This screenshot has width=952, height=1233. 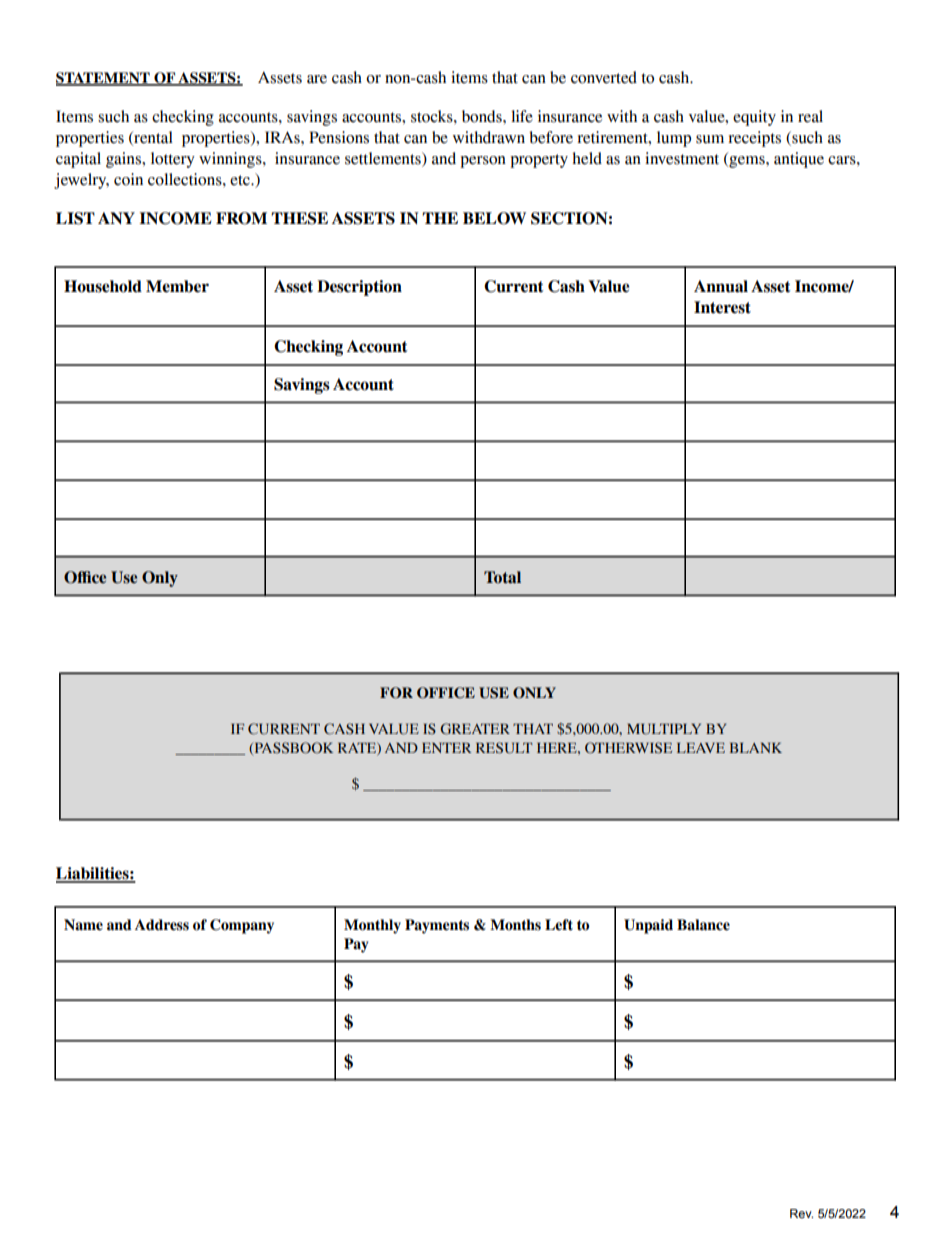 What do you see at coordinates (502, 577) in the screenshot?
I see `Total` at bounding box center [502, 577].
